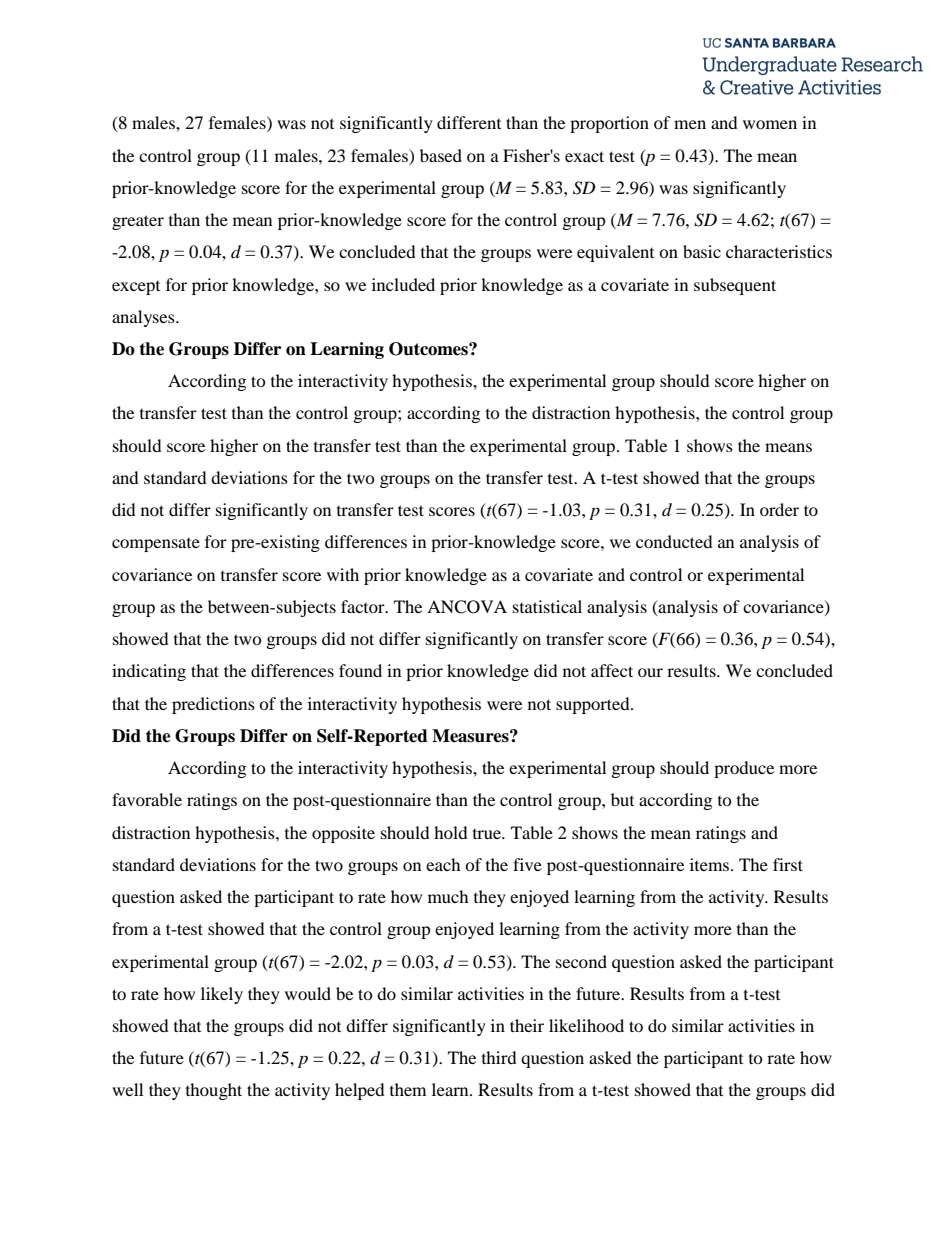 The height and width of the page is (1233, 952). I want to click on included, so click(403, 284).
